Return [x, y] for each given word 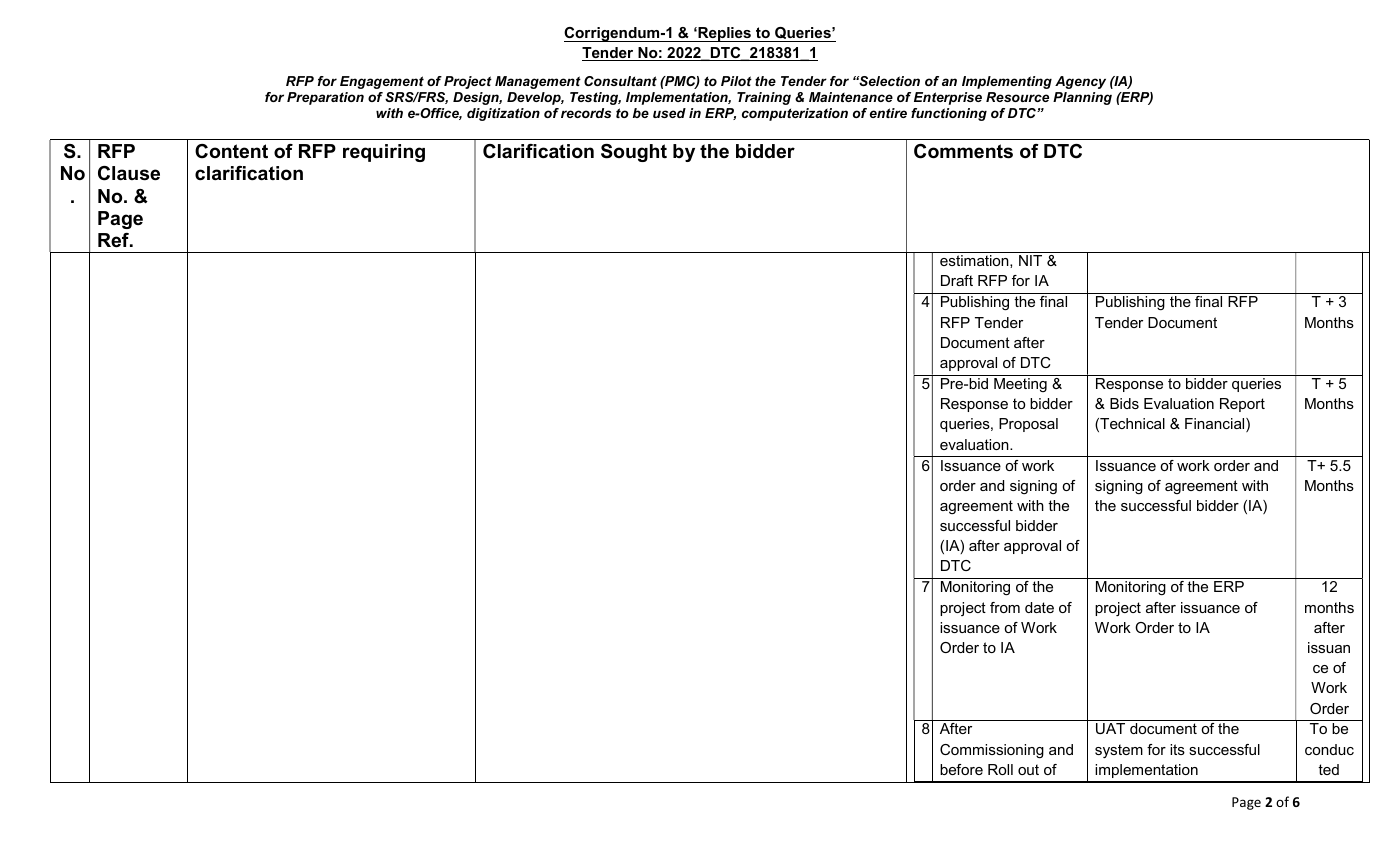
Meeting [1020, 385]
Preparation [325, 98]
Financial [1216, 425]
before [961, 769]
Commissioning [992, 751]
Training [764, 98]
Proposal [1028, 425]
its [1177, 749]
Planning [1082, 98]
